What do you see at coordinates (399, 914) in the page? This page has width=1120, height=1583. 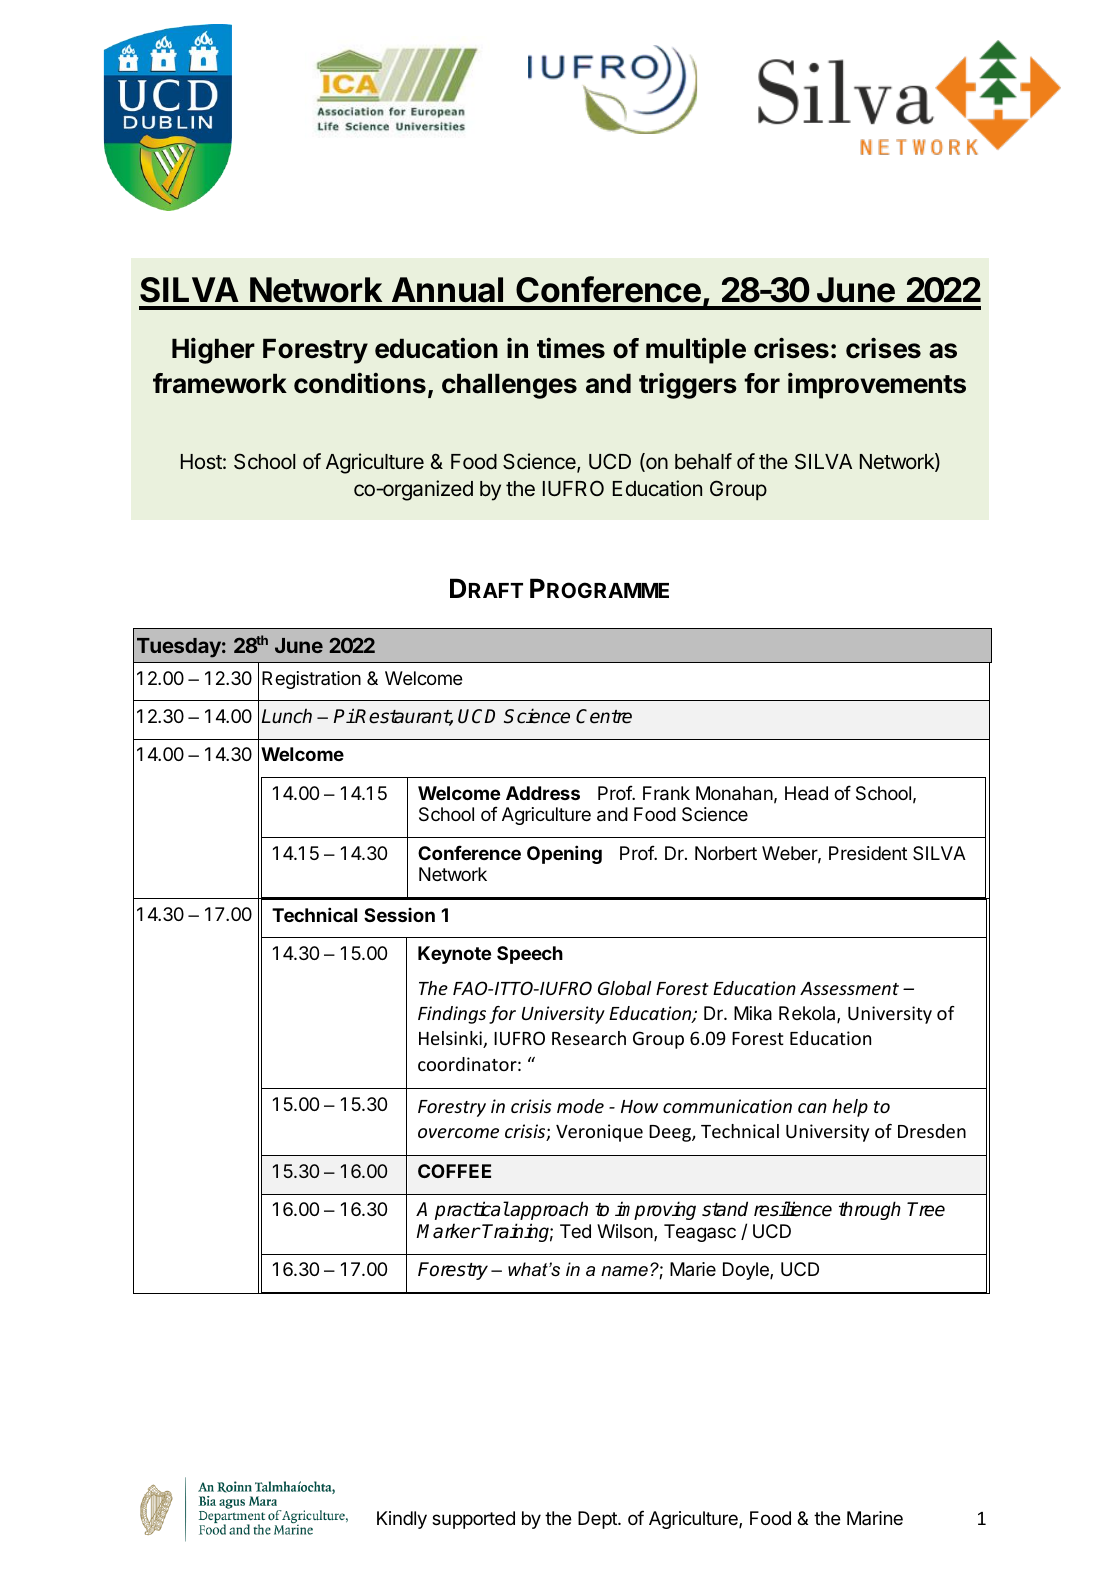 I see `Session` at bounding box center [399, 914].
